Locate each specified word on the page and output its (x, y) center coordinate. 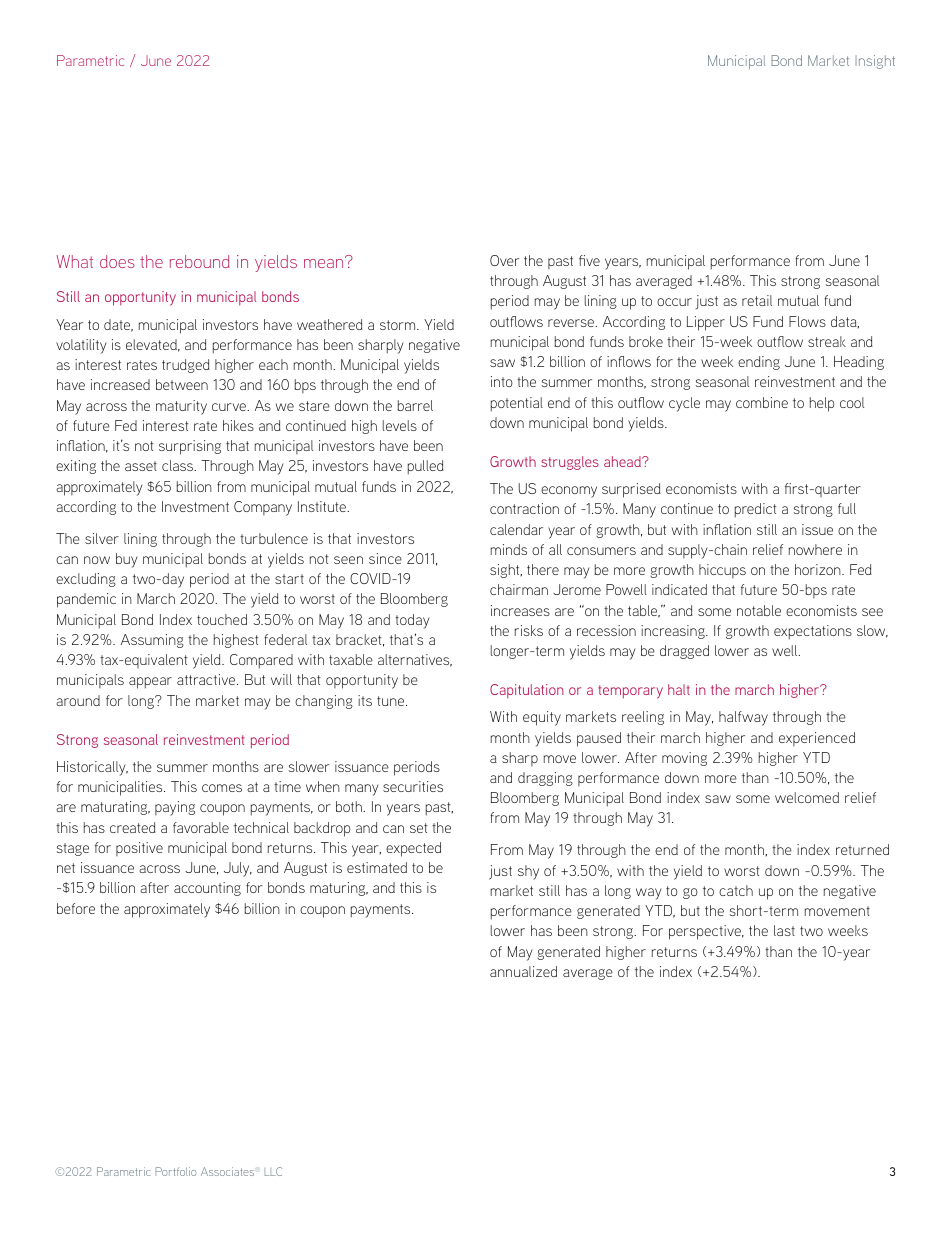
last (784, 930)
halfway (743, 718)
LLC (273, 1171)
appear (150, 683)
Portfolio (175, 1171)
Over (504, 260)
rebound (200, 261)
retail (757, 300)
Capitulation (527, 691)
